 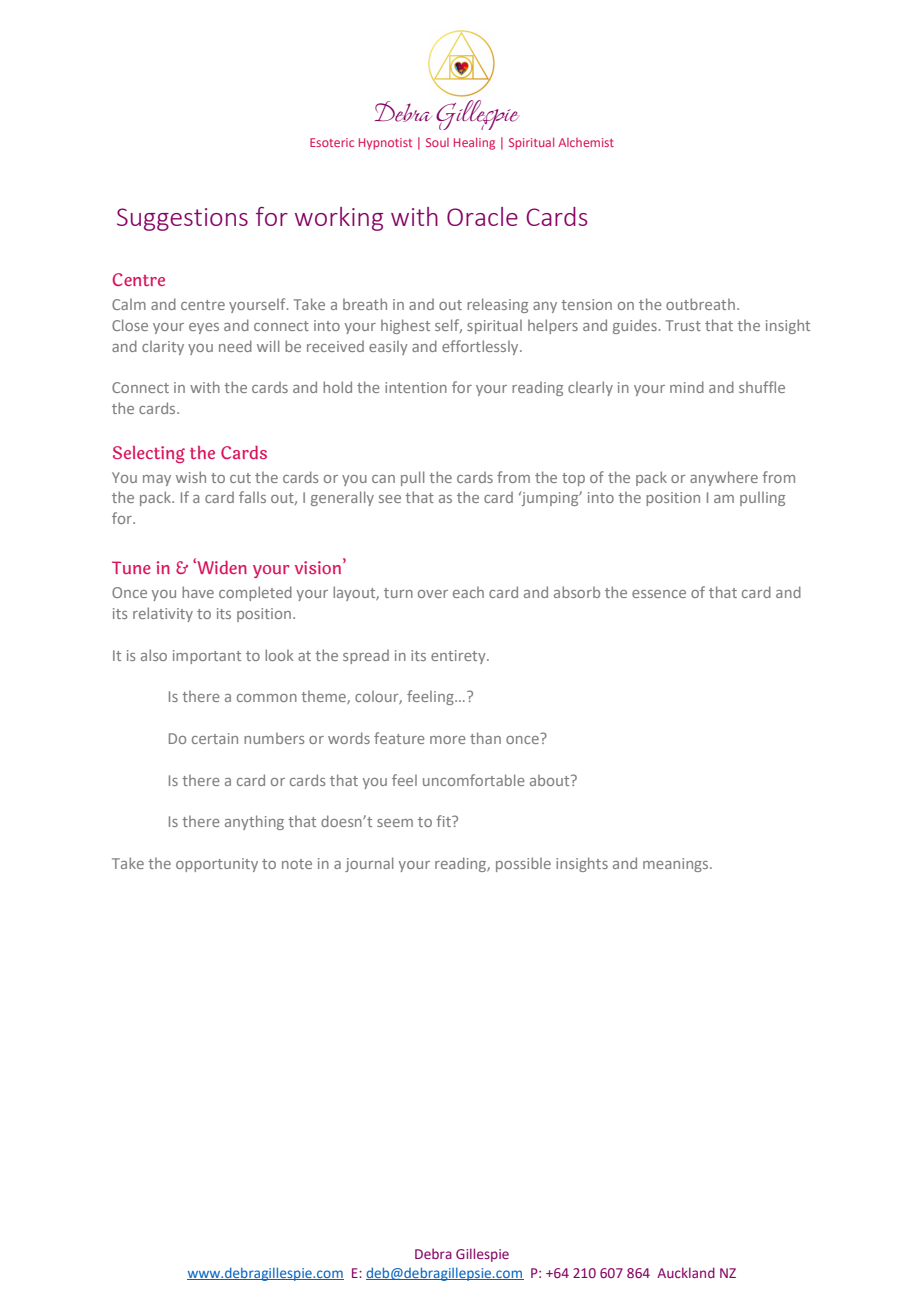 What do you see at coordinates (586, 142) in the document?
I see `Alchemist` at bounding box center [586, 142].
